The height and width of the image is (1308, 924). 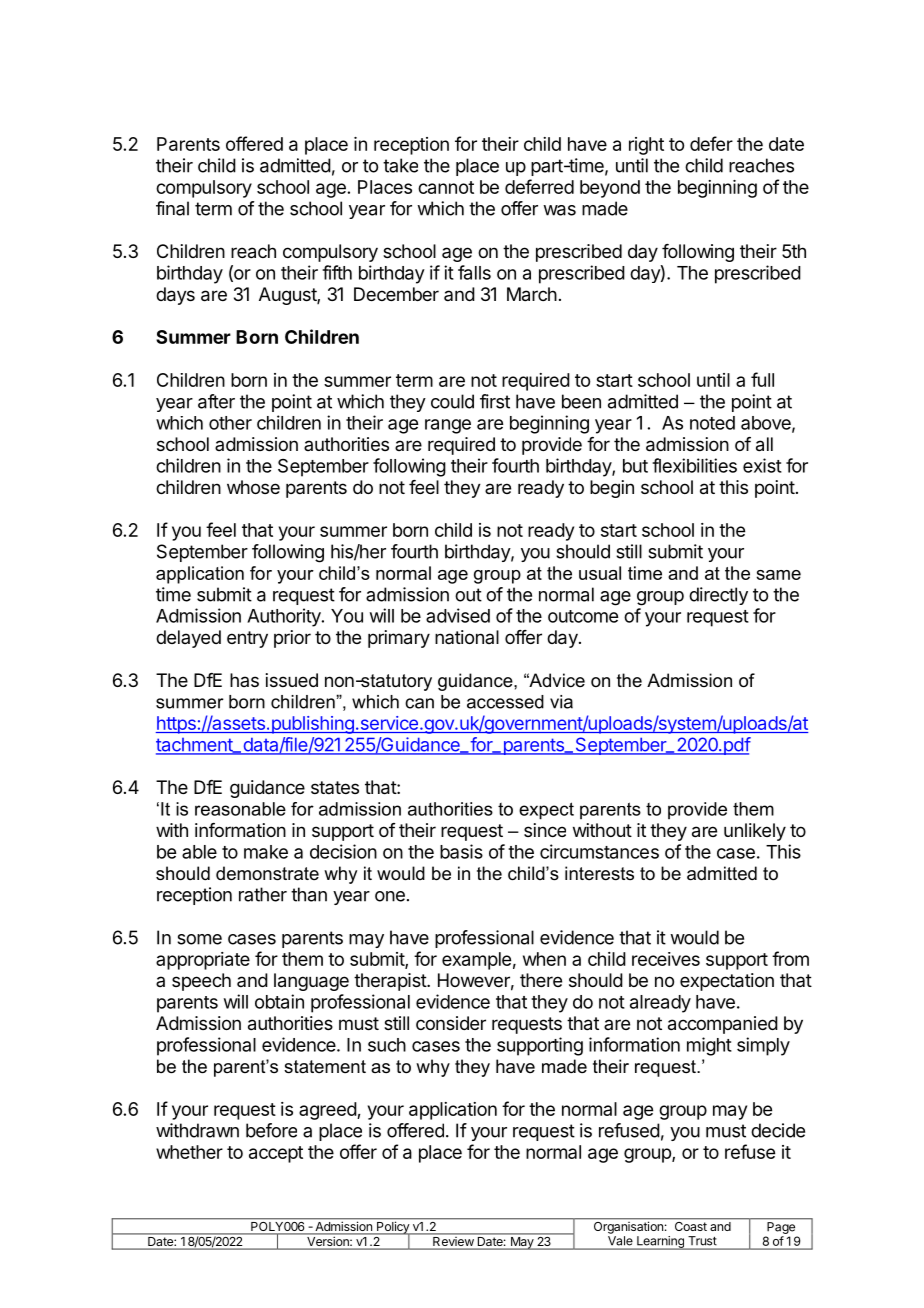 What do you see at coordinates (276, 1154) in the image?
I see `accept` at bounding box center [276, 1154].
